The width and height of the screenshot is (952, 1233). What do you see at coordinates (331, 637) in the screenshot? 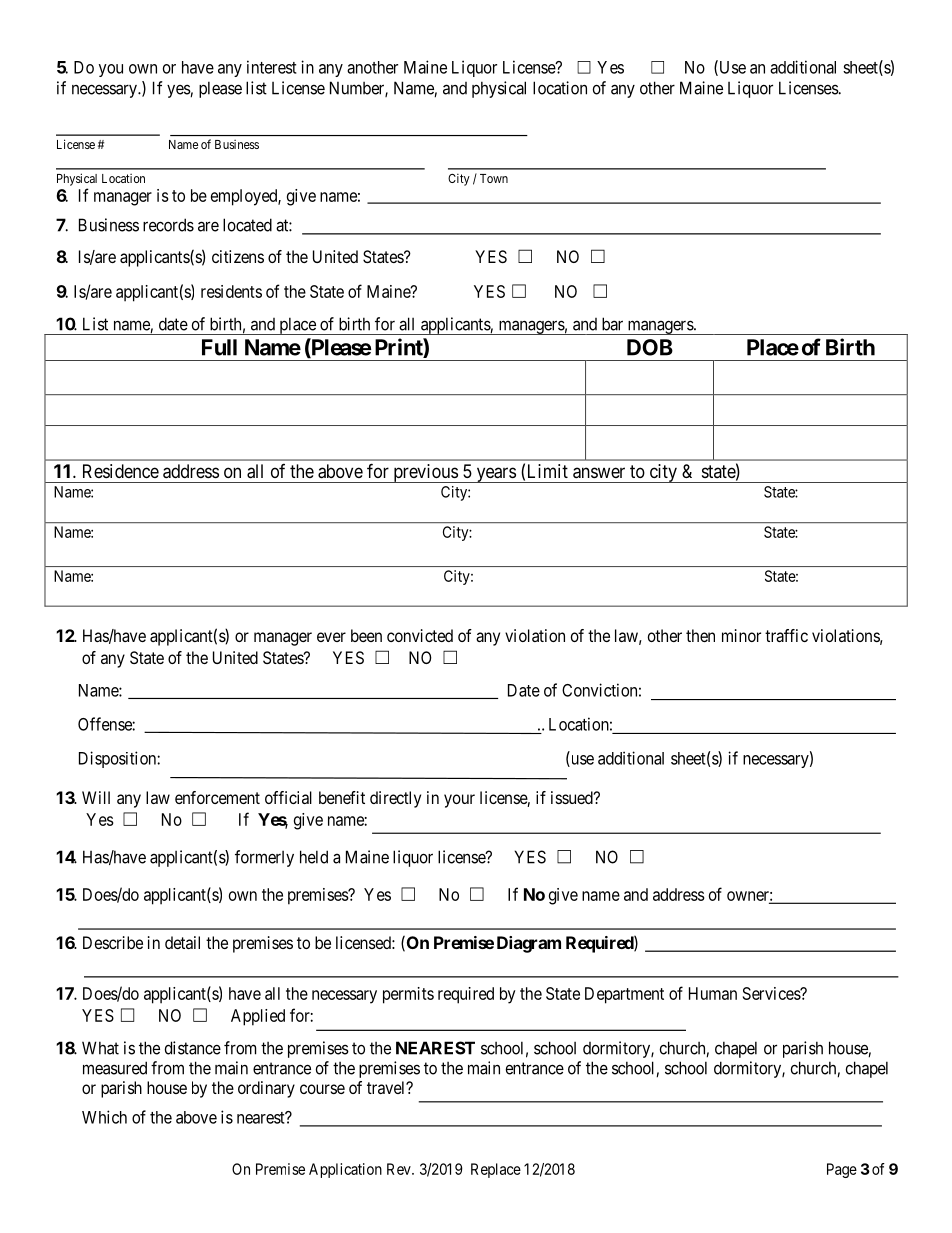
I see `ever` at bounding box center [331, 637].
